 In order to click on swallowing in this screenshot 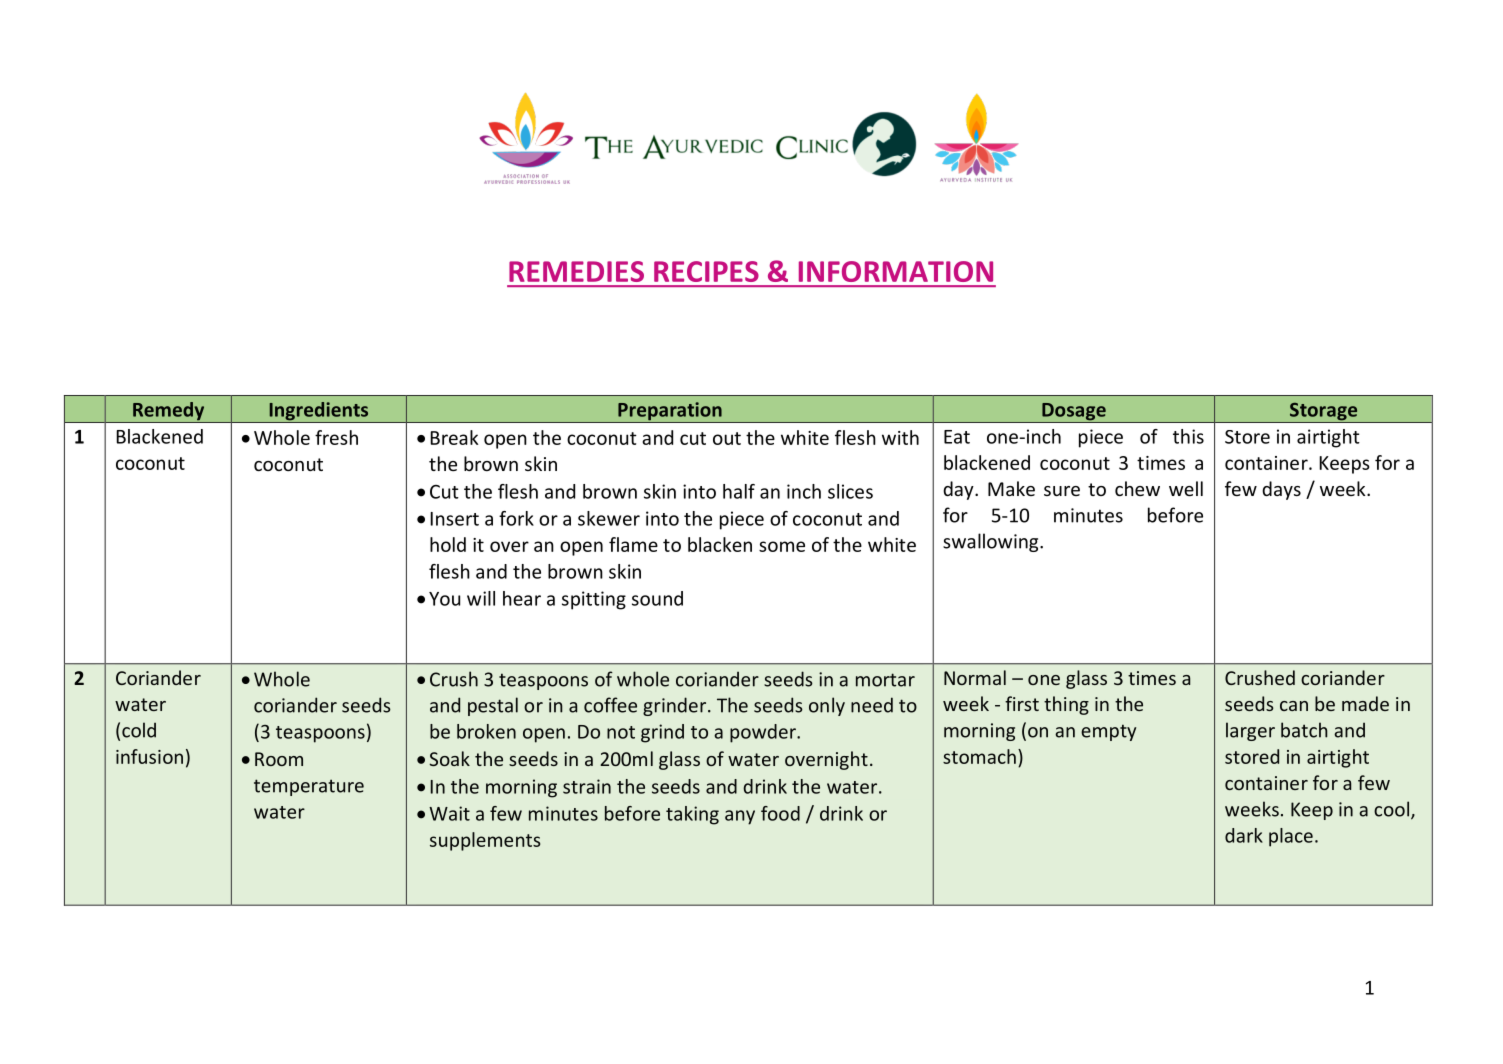, I will do `click(992, 542)`.
